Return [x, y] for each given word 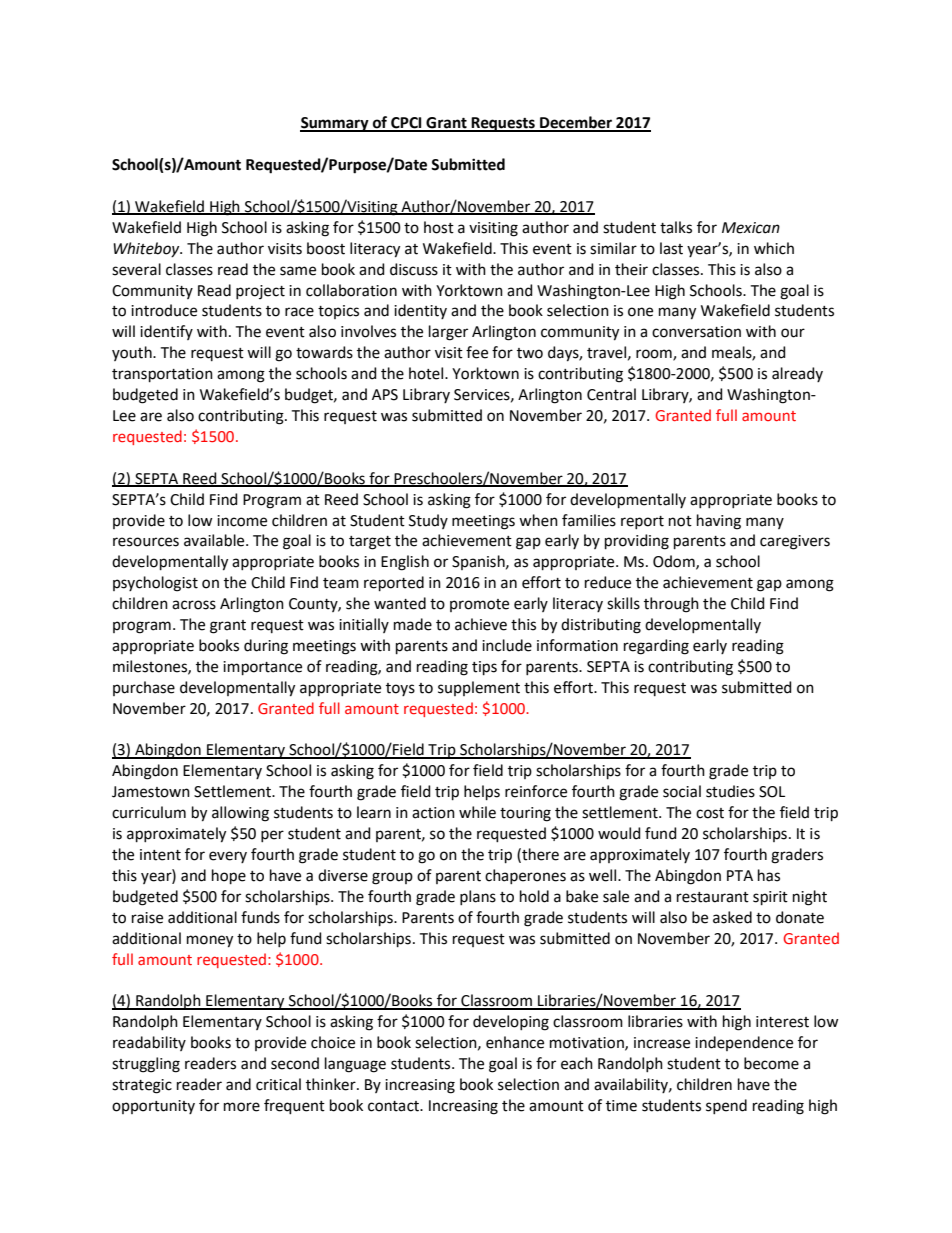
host [439, 227]
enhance [515, 1042]
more [242, 1107]
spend [726, 1106]
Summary [335, 124]
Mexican [751, 228]
